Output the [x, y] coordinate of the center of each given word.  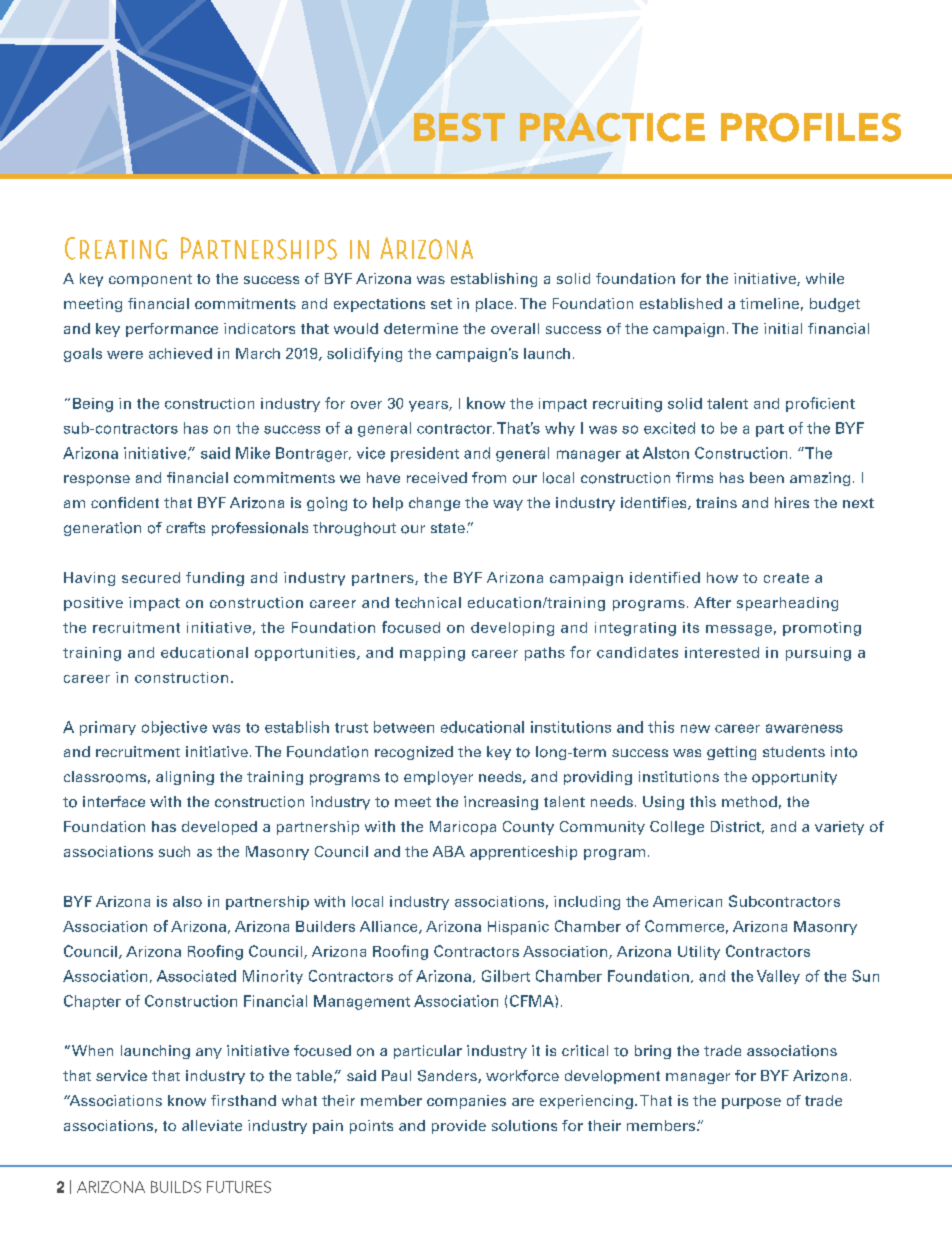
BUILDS [176, 1187]
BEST [459, 127]
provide [459, 1127]
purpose [751, 1103]
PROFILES [811, 127]
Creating [116, 248]
